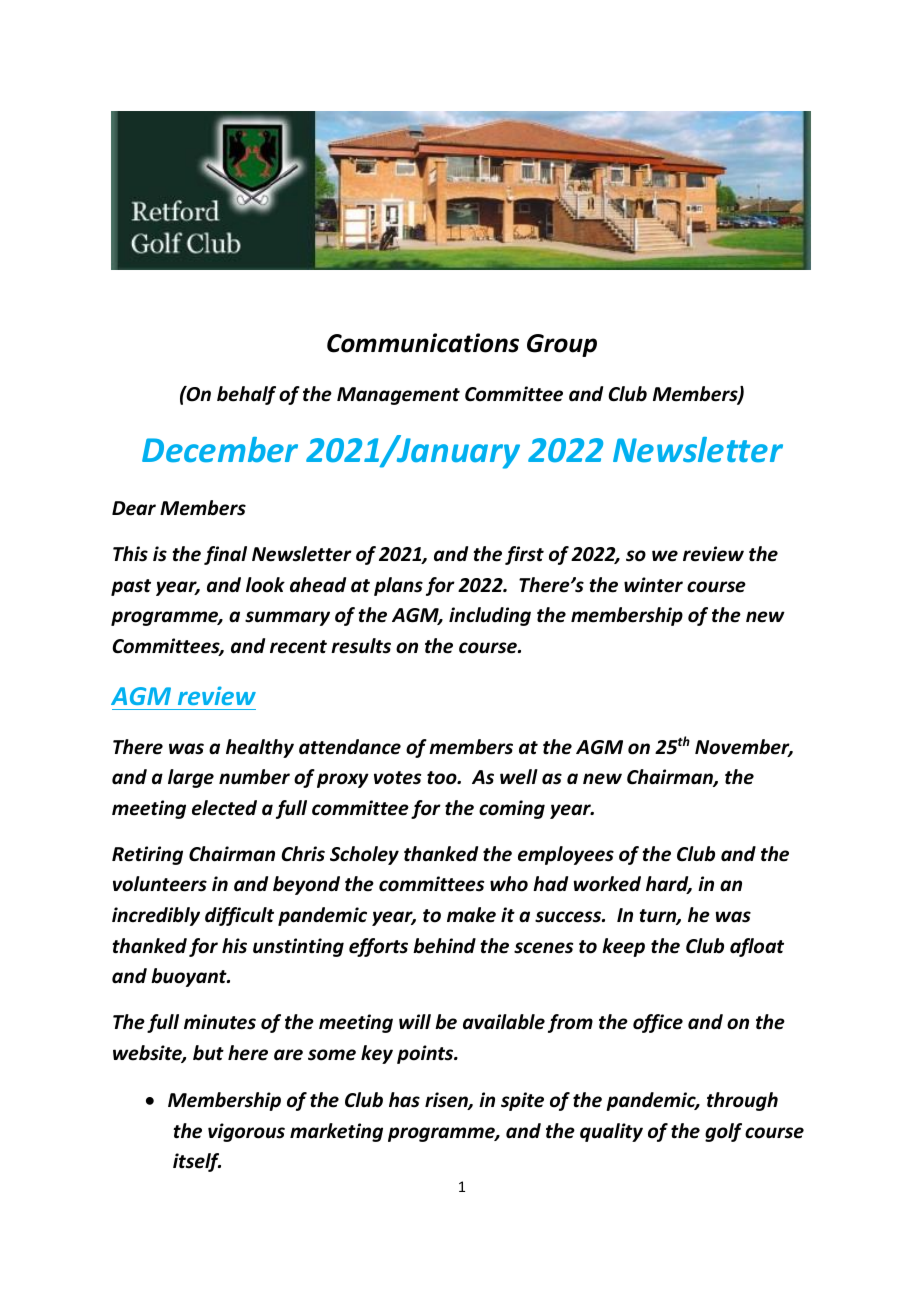 Image resolution: width=924 pixels, height=1308 pixels. I want to click on worked, so click(607, 884).
